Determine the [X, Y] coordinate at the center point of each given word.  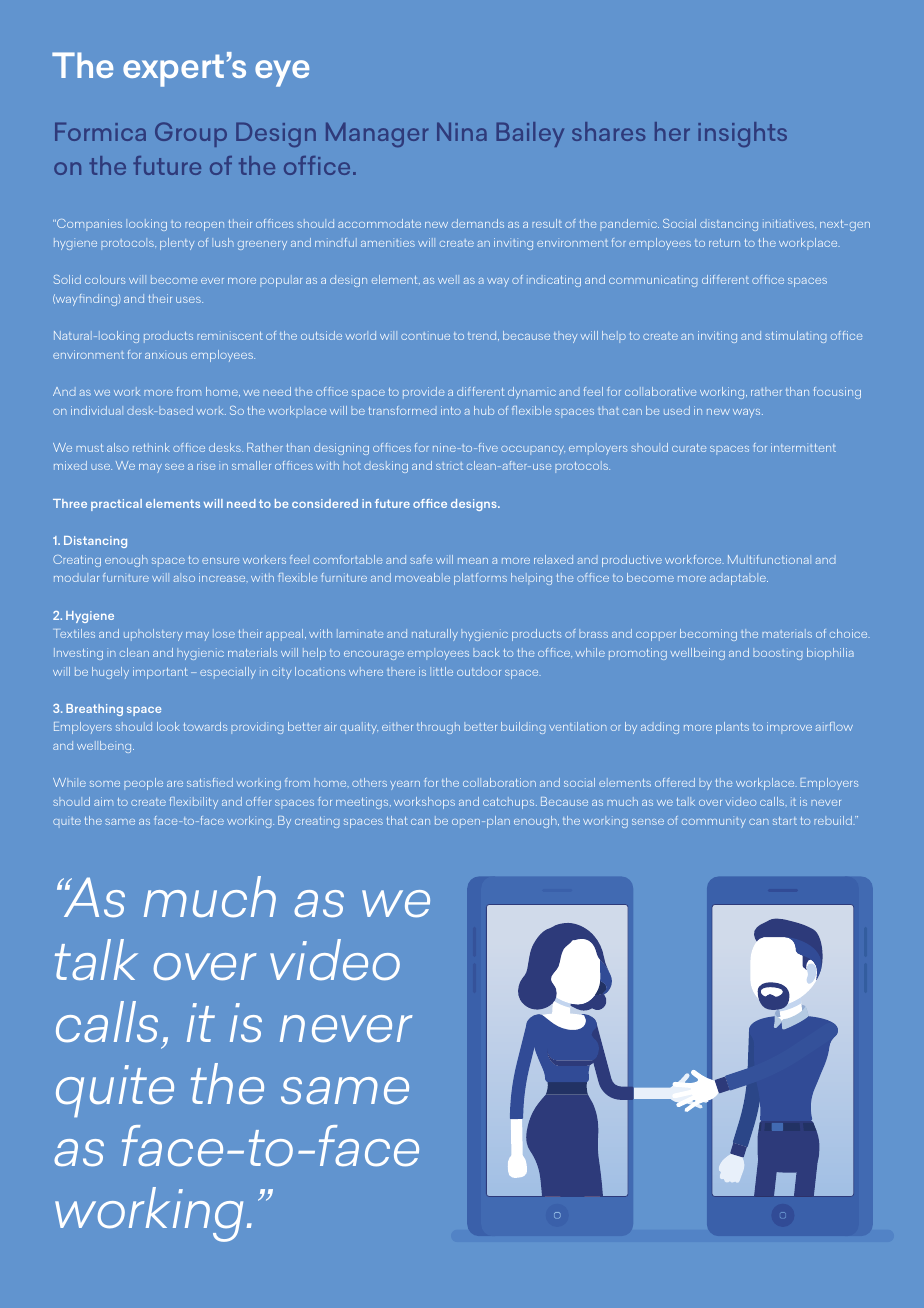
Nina [462, 132]
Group [191, 134]
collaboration [499, 782]
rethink [151, 447]
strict [449, 466]
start [785, 821]
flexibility [194, 803]
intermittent [803, 447]
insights [742, 134]
